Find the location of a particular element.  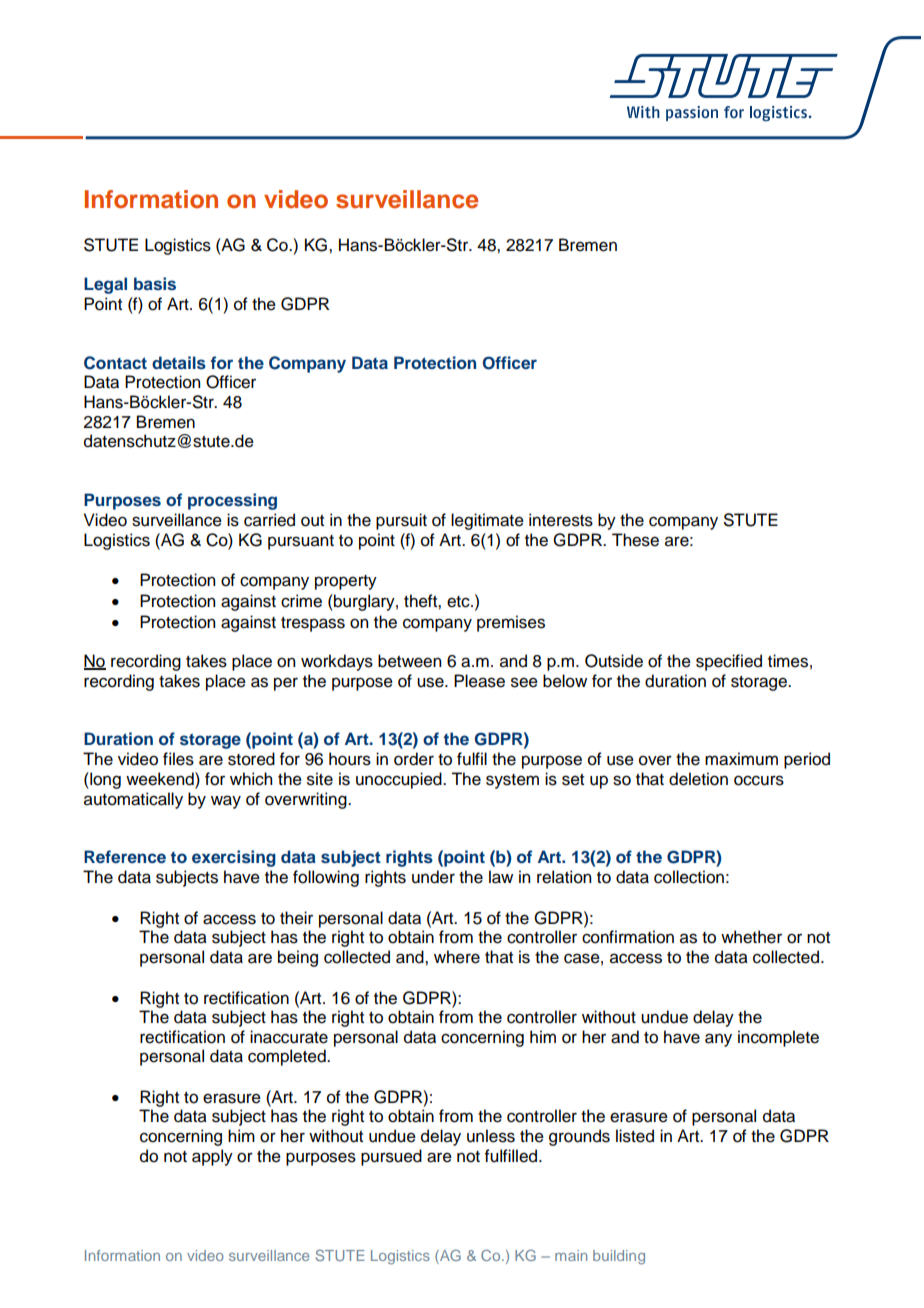

files is located at coordinates (178, 759).
